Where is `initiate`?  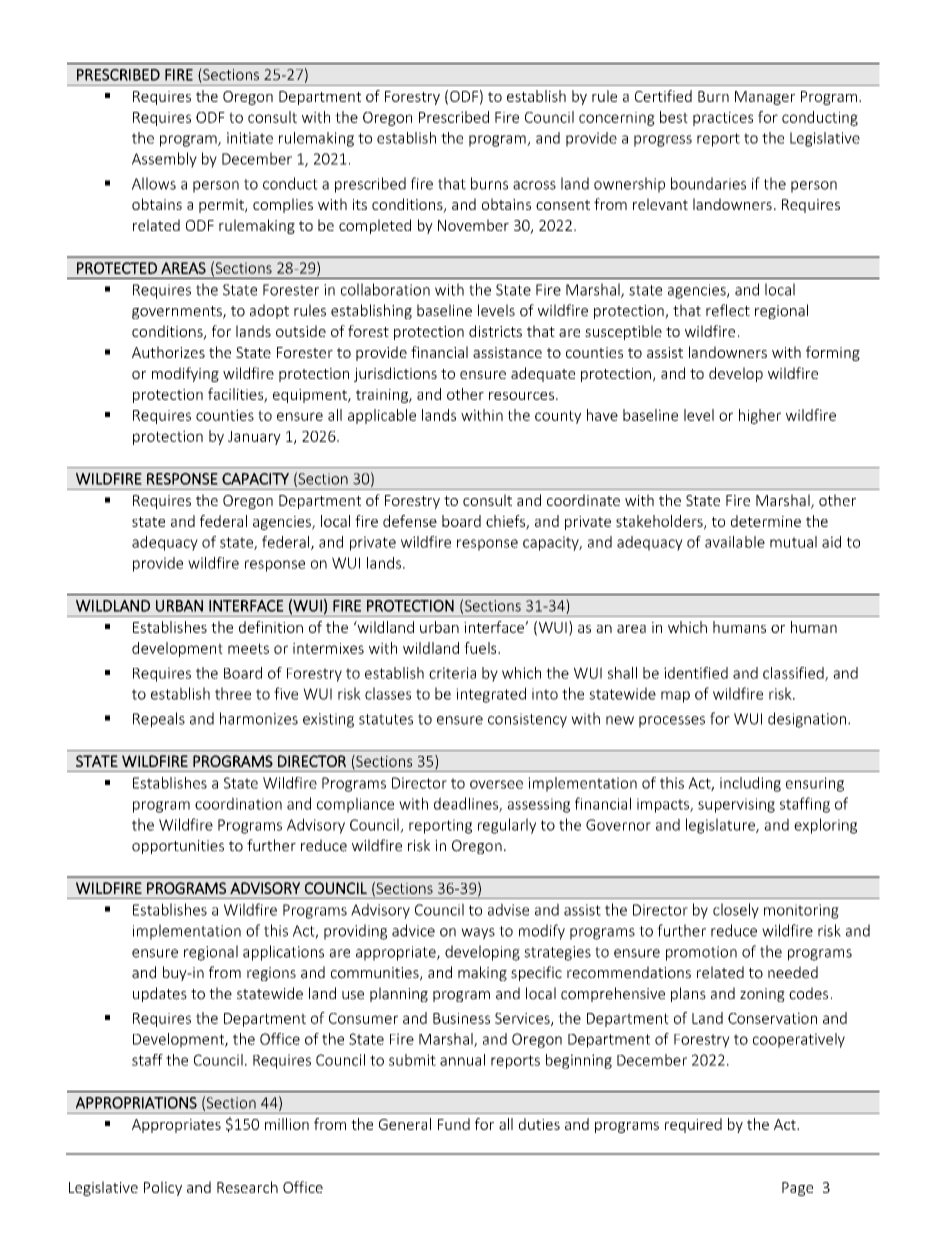
initiate is located at coordinates (250, 138).
